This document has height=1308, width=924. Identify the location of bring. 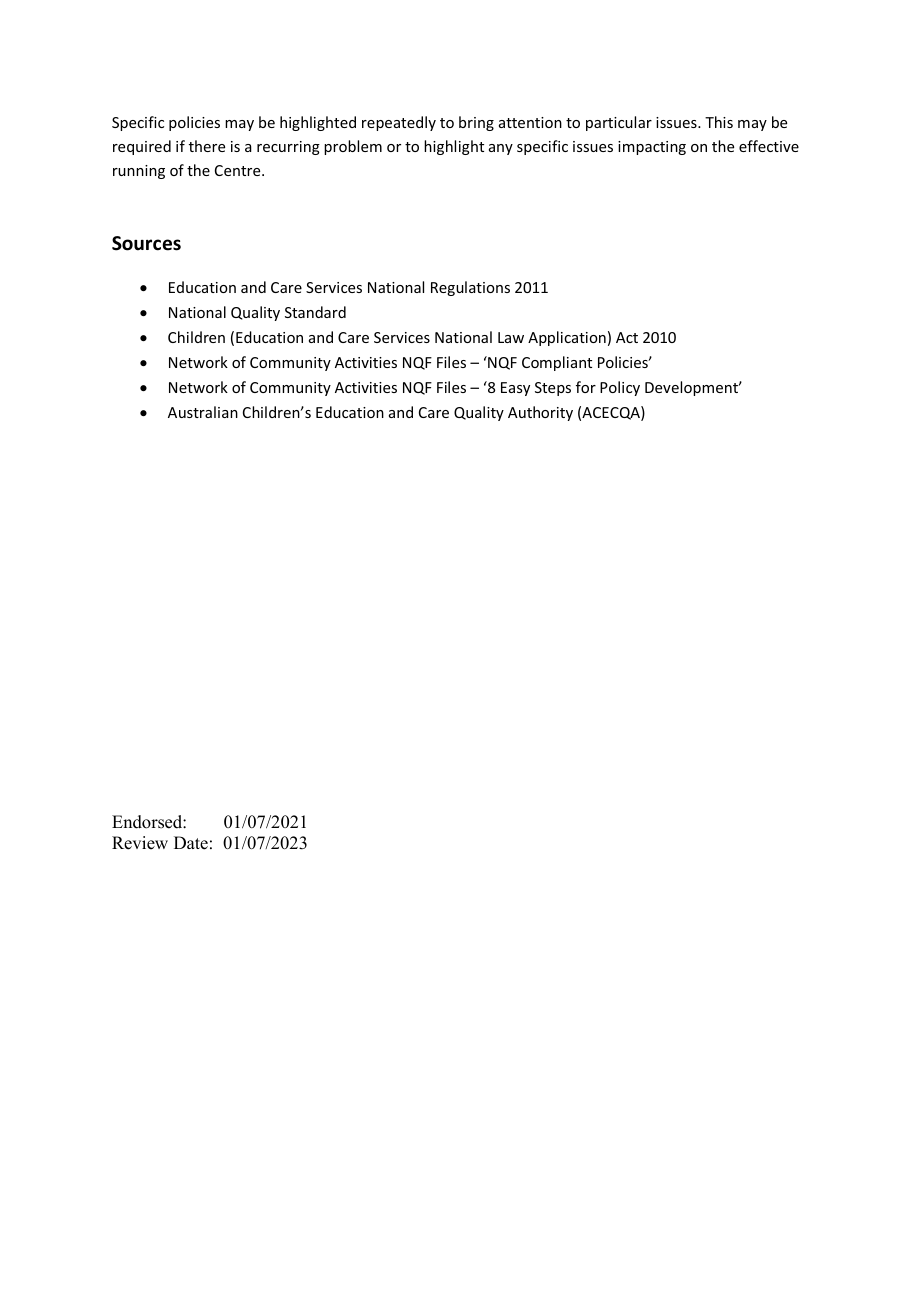
(476, 123).
